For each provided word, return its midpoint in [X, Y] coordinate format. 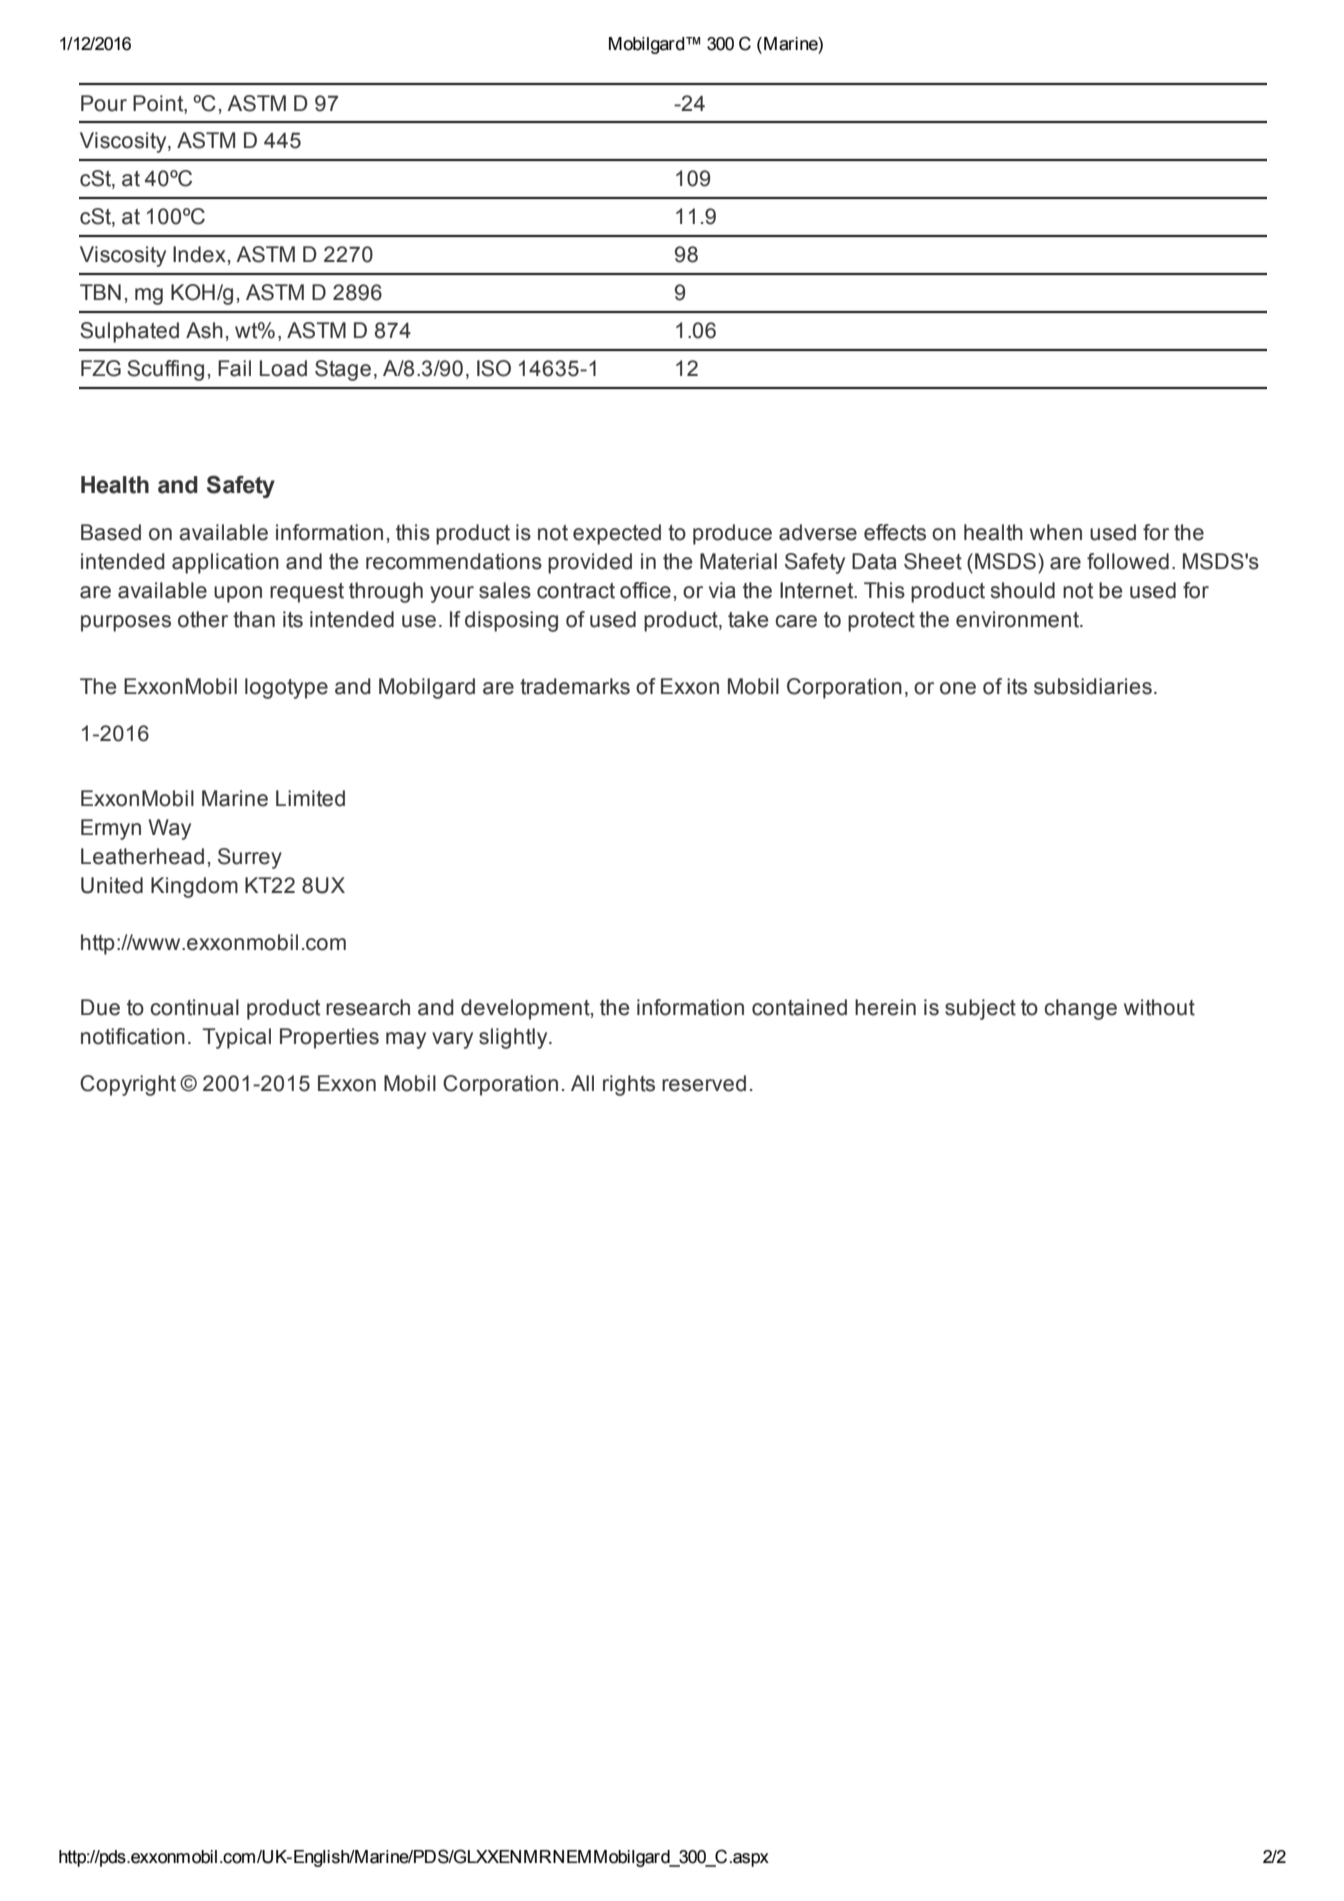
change [1080, 1009]
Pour [104, 103]
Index [199, 254]
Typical [236, 1038]
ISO [494, 368]
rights [629, 1085]
